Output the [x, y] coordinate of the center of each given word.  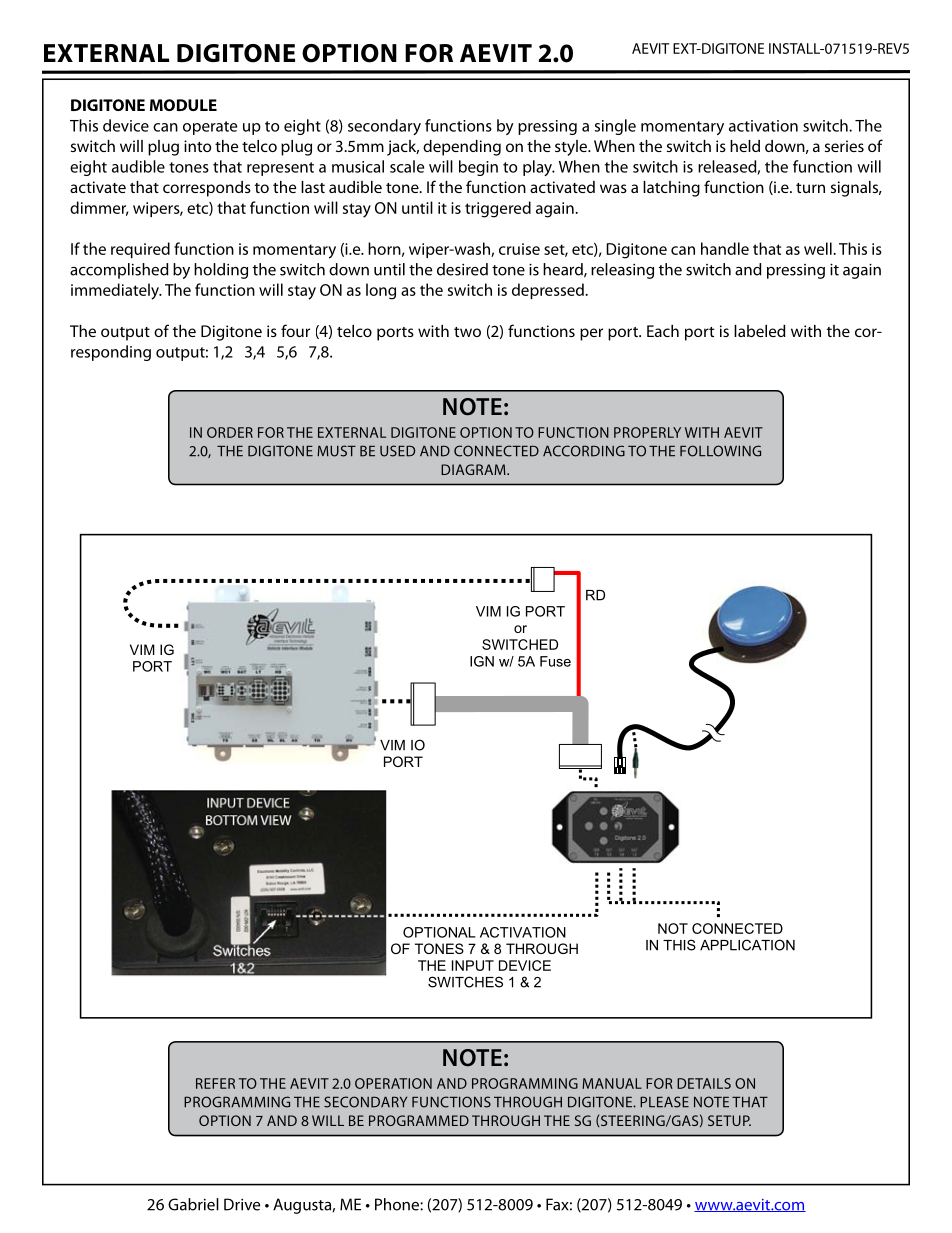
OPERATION [393, 1083]
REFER [215, 1083]
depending [462, 148]
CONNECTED [496, 451]
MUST [336, 451]
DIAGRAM [474, 469]
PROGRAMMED [419, 1120]
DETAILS [704, 1083]
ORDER [230, 432]
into [198, 146]
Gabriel [193, 1204]
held [745, 146]
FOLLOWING [720, 451]
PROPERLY [647, 432]
